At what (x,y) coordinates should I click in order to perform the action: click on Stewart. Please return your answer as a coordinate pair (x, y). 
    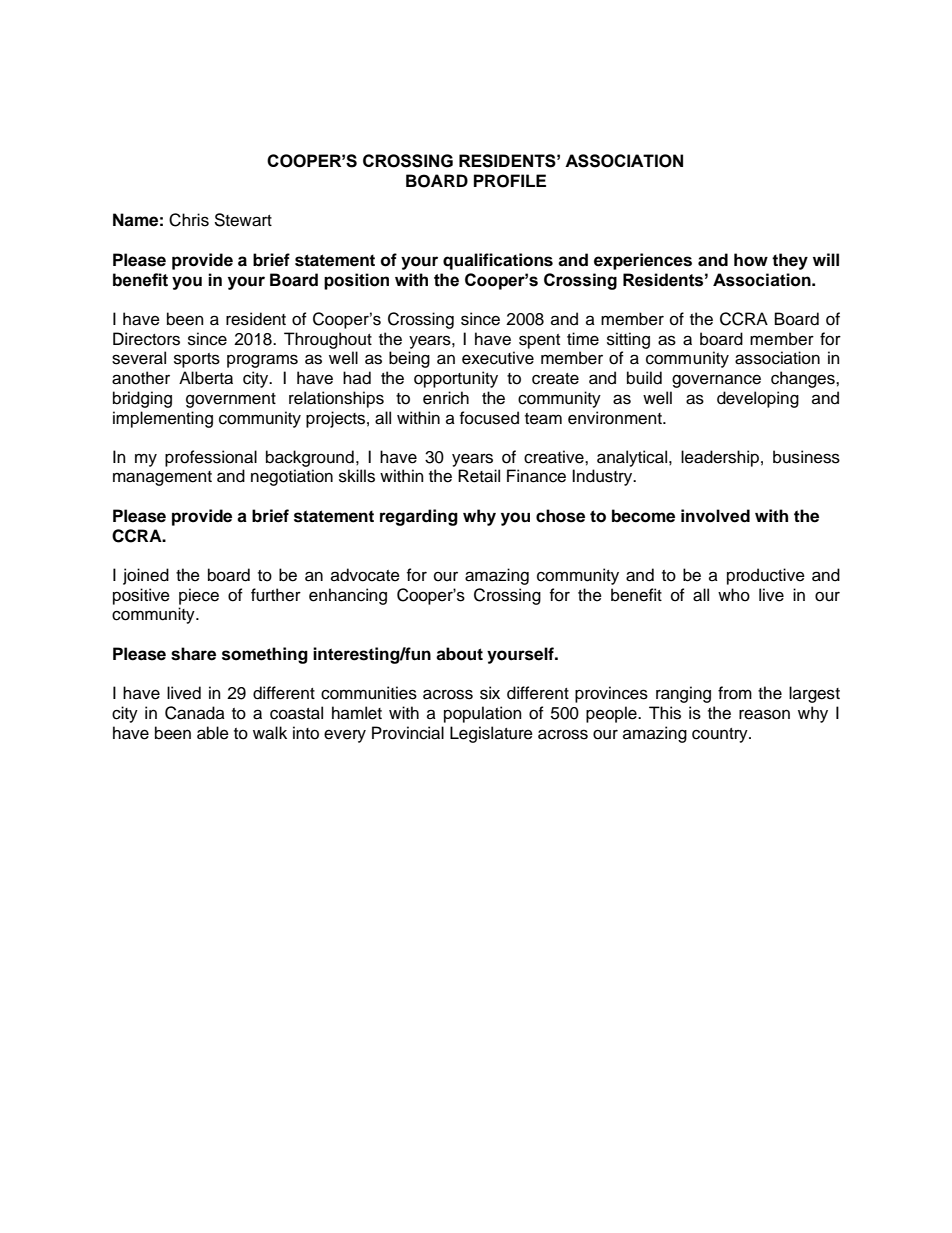
    Looking at the image, I should click on (243, 220).
